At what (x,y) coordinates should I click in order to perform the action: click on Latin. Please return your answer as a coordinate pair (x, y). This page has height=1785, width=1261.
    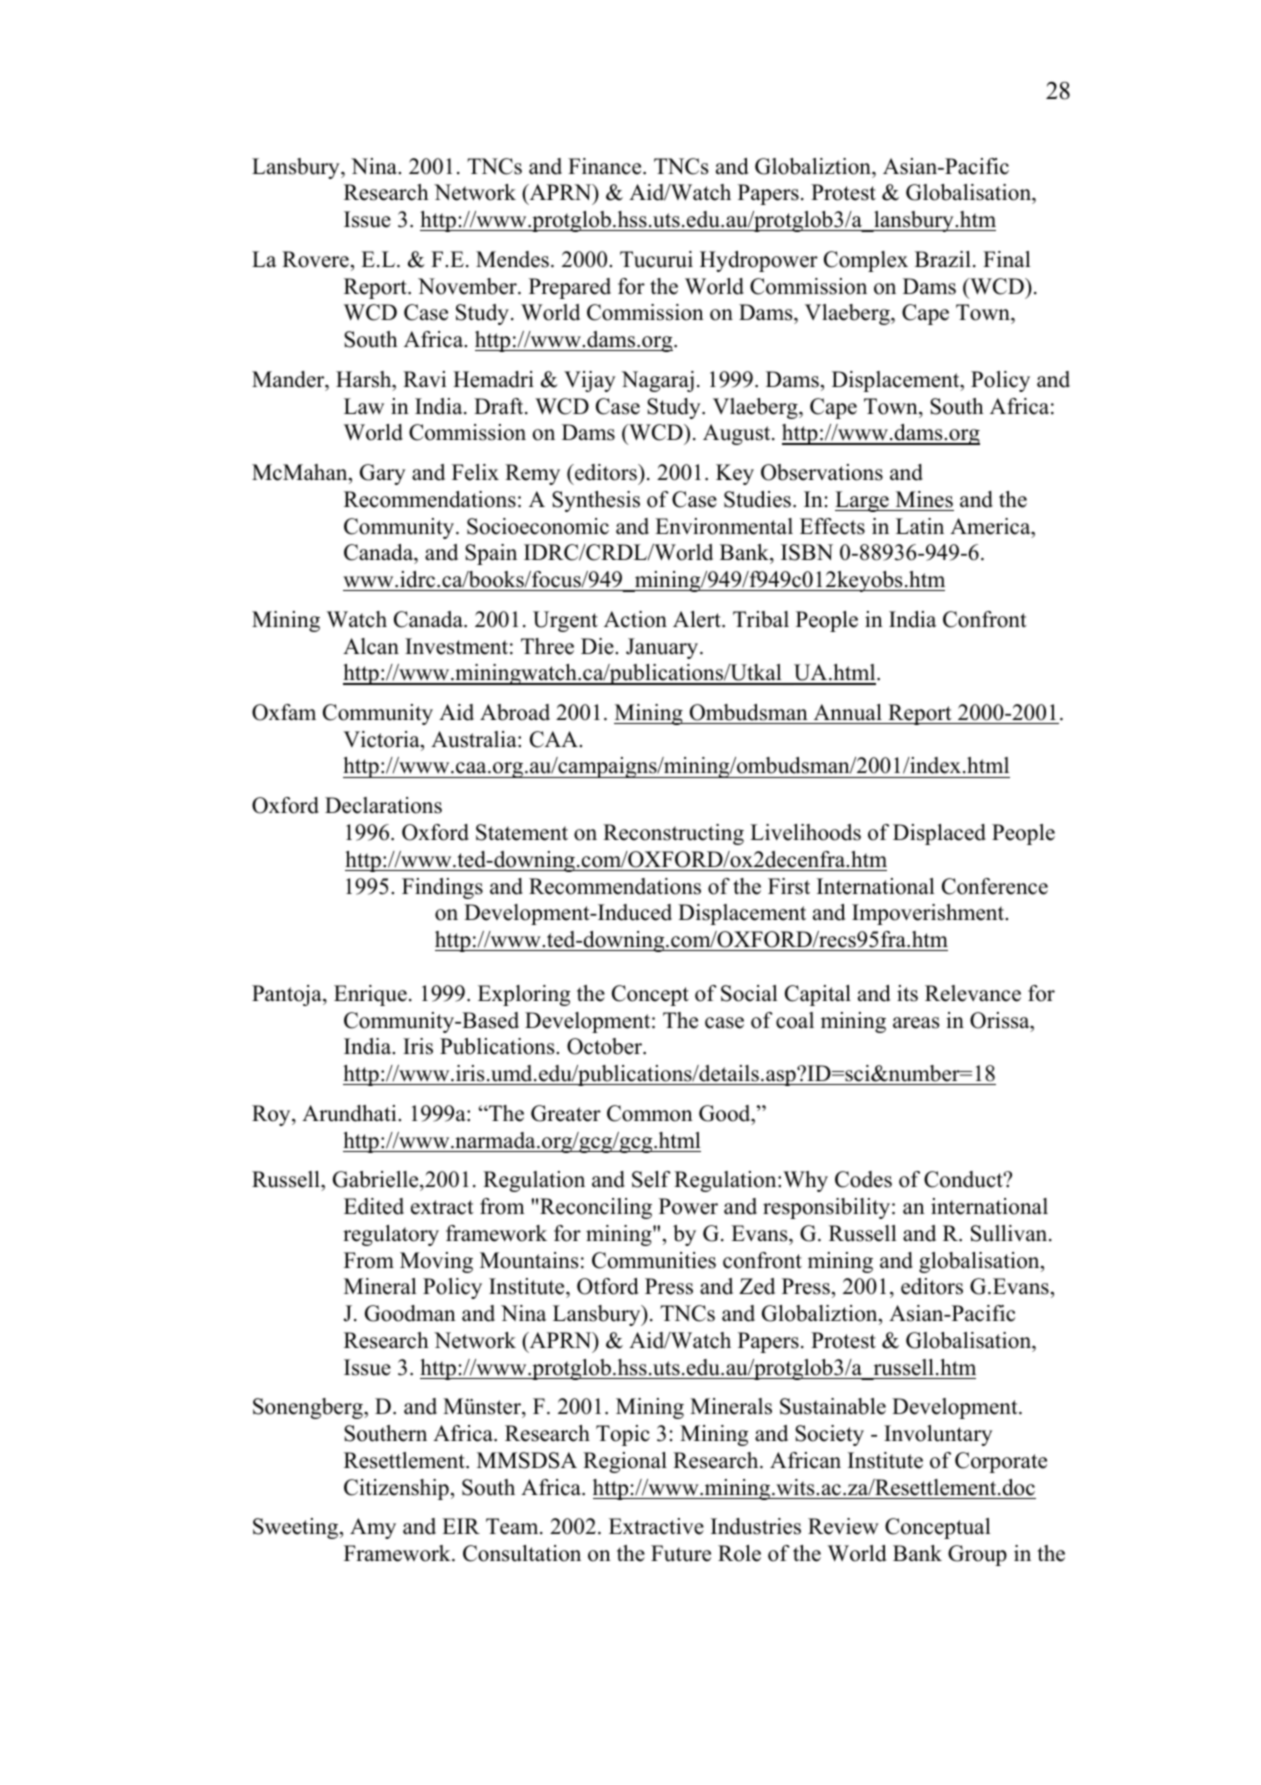
    Looking at the image, I should click on (920, 526).
